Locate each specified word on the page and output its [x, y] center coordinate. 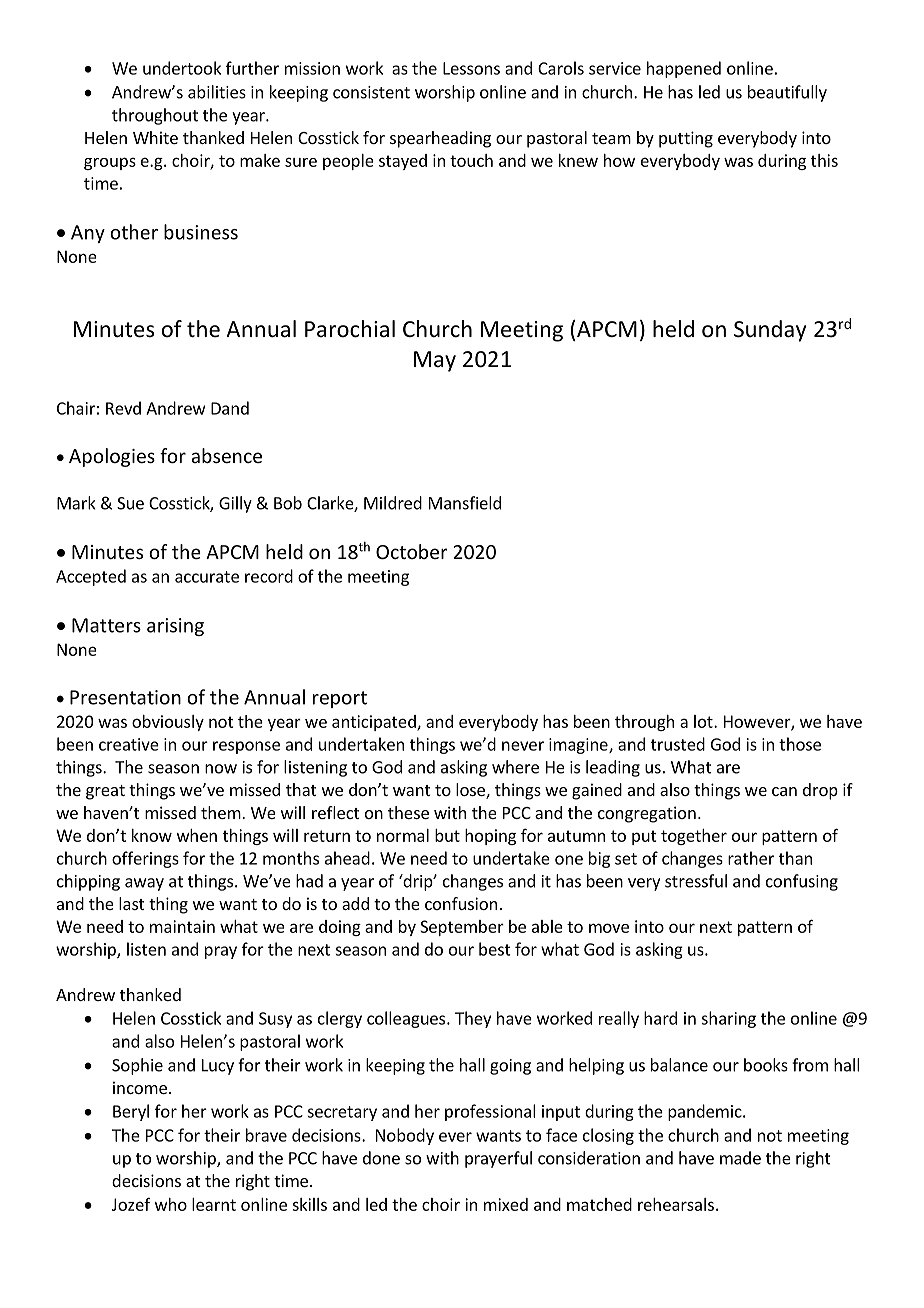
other [134, 232]
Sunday [770, 331]
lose [471, 791]
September [462, 928]
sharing [728, 1019]
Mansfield [465, 503]
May [435, 361]
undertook [182, 68]
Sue [130, 503]
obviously [168, 723]
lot [704, 721]
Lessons [471, 68]
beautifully [787, 93]
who [171, 1204]
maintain [182, 926]
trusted [678, 744]
